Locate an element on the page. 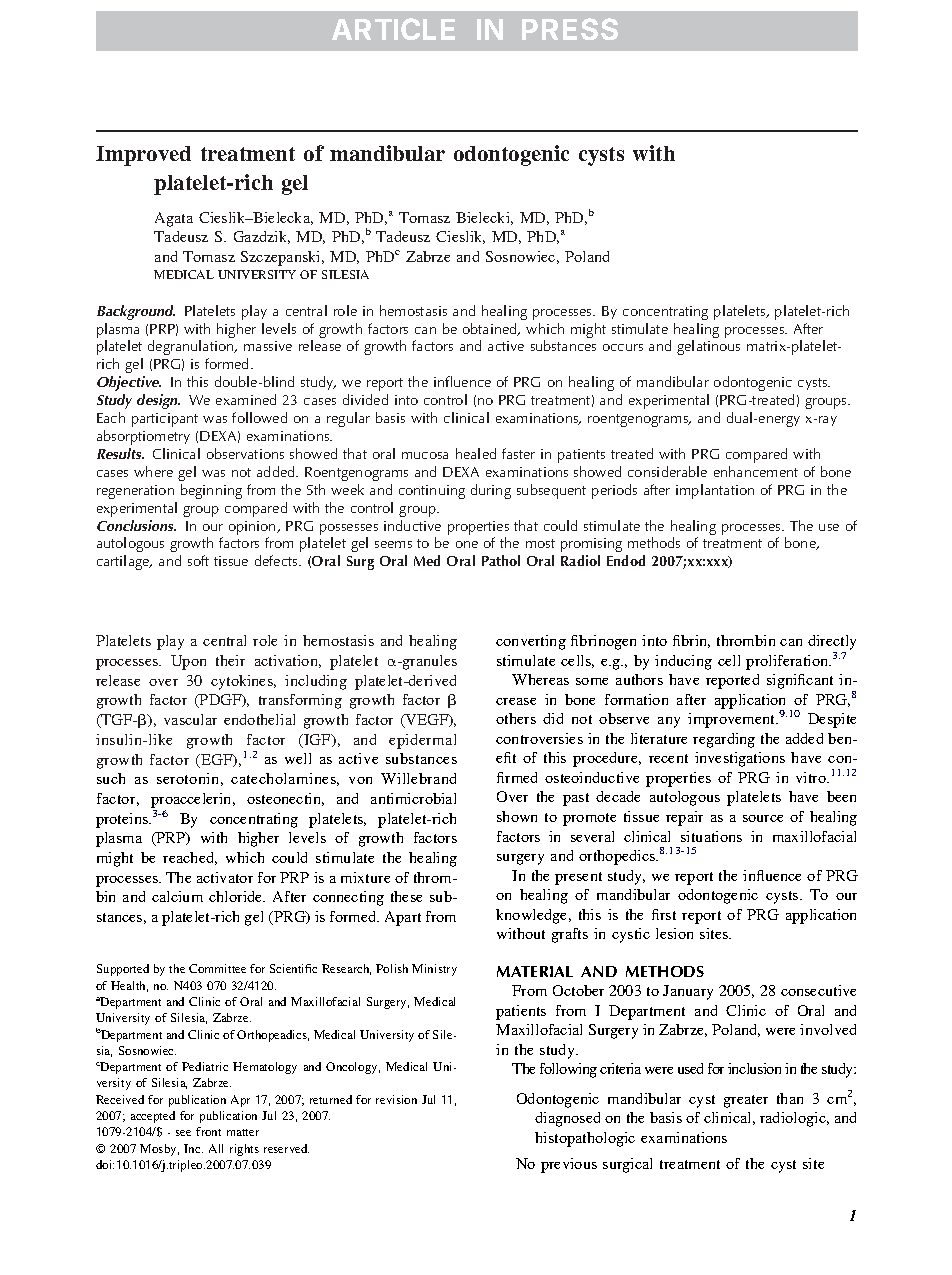 The width and height of the image is (952, 1275). PRESS is located at coordinates (570, 29).
